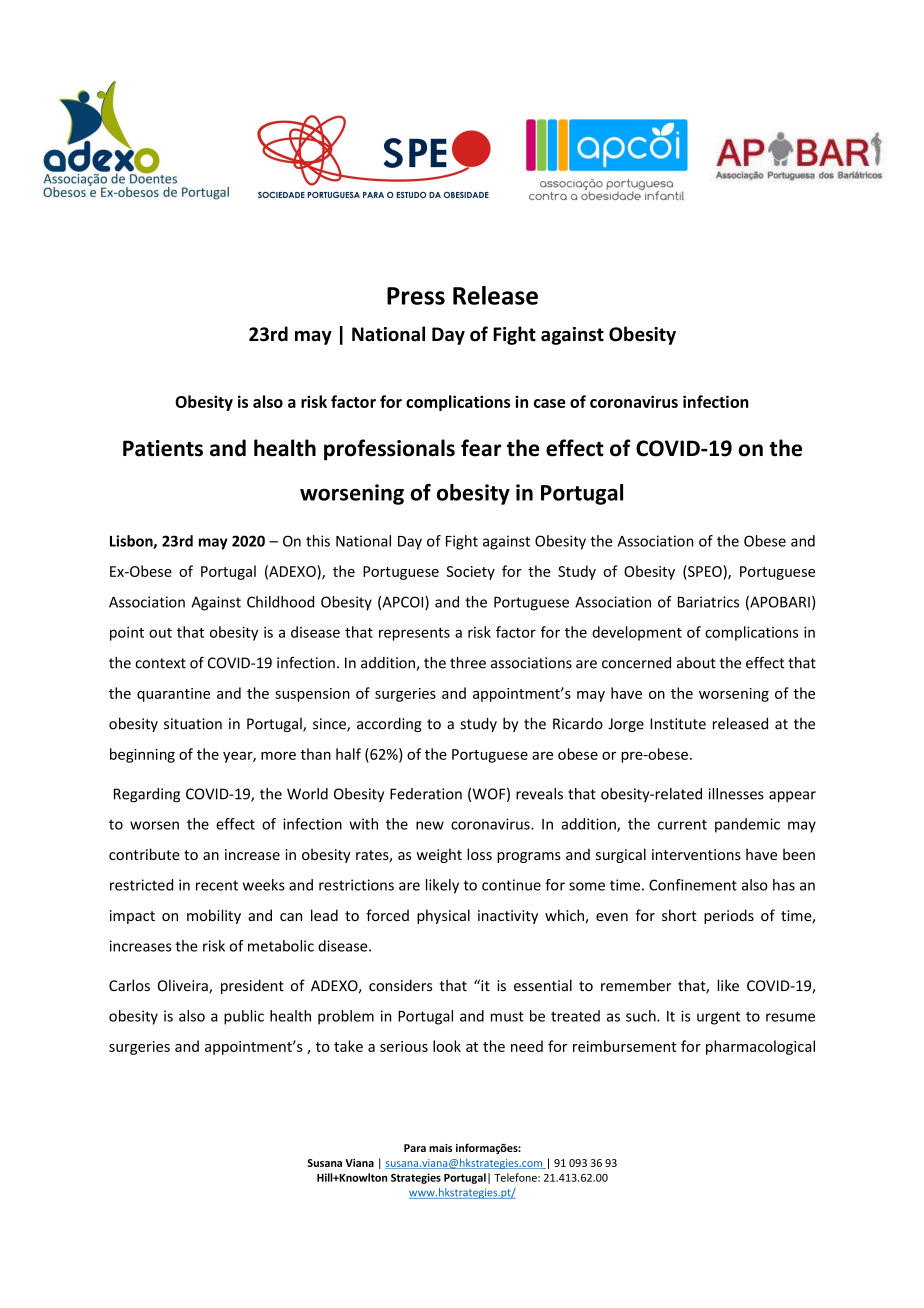 The image size is (924, 1308). Describe the element at coordinates (163, 448) in the document. I see `Patients` at that location.
